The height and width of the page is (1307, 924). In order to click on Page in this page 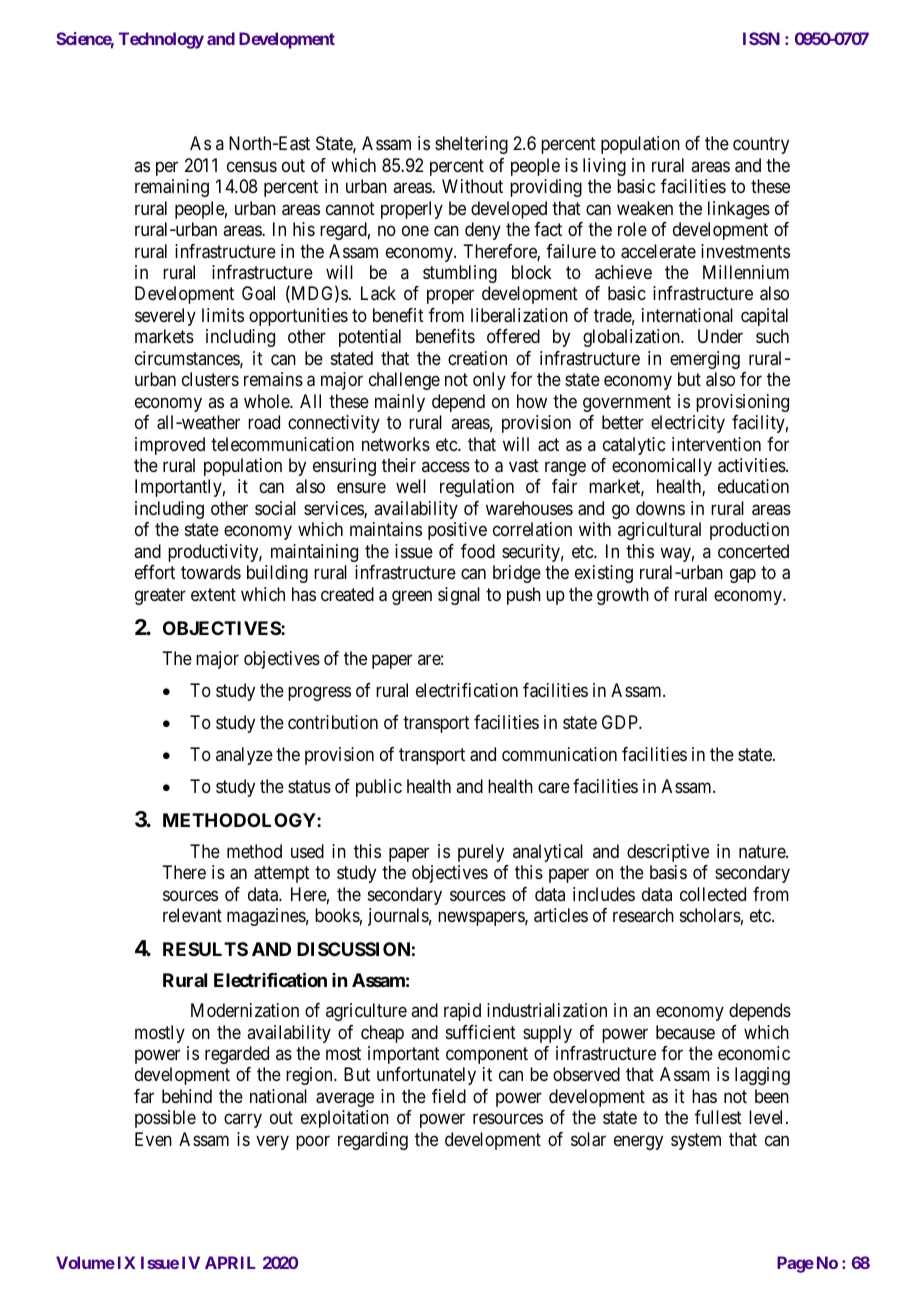, I will do `click(795, 1264)`.
